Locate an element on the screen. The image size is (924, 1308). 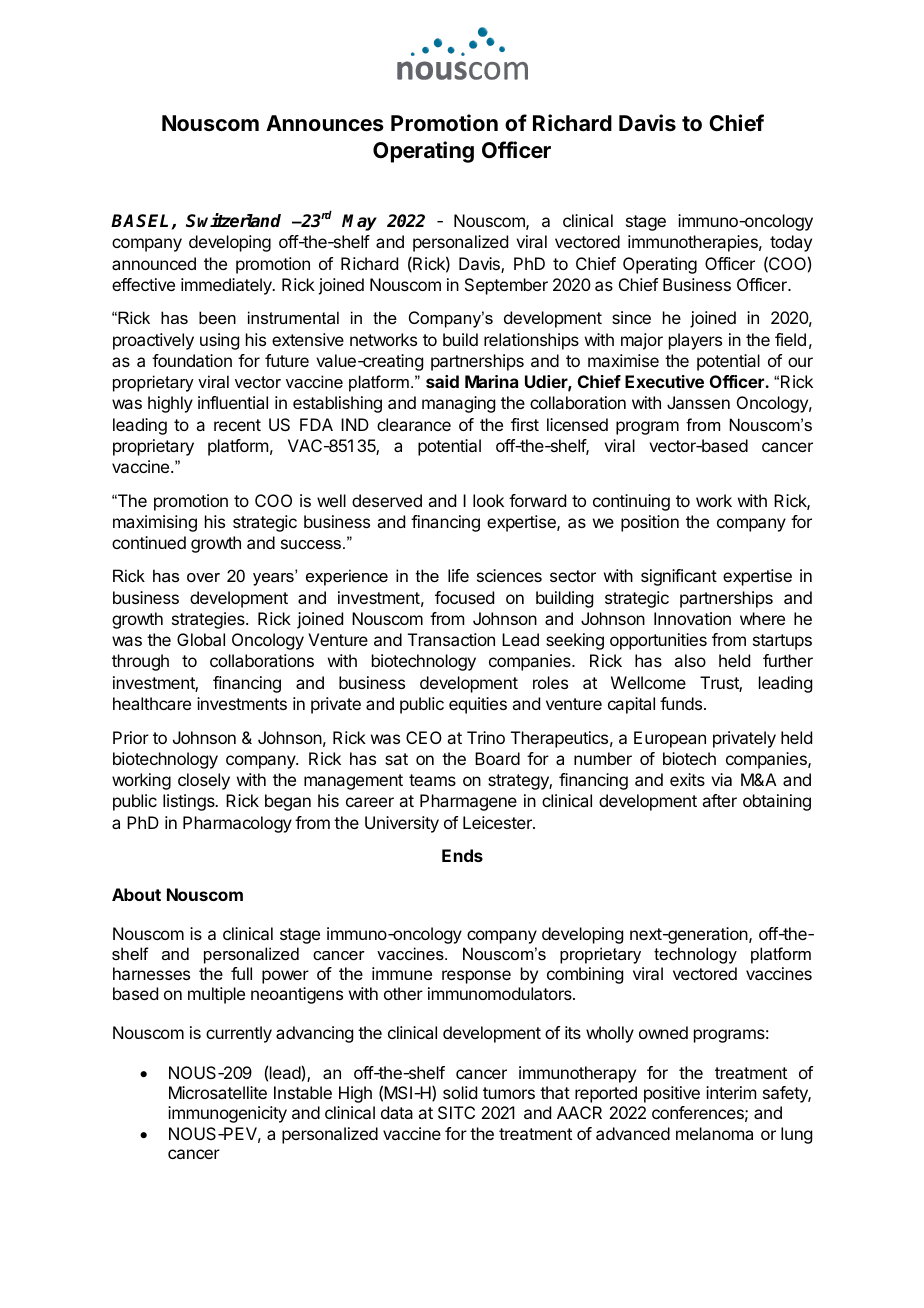
May is located at coordinates (359, 222).
